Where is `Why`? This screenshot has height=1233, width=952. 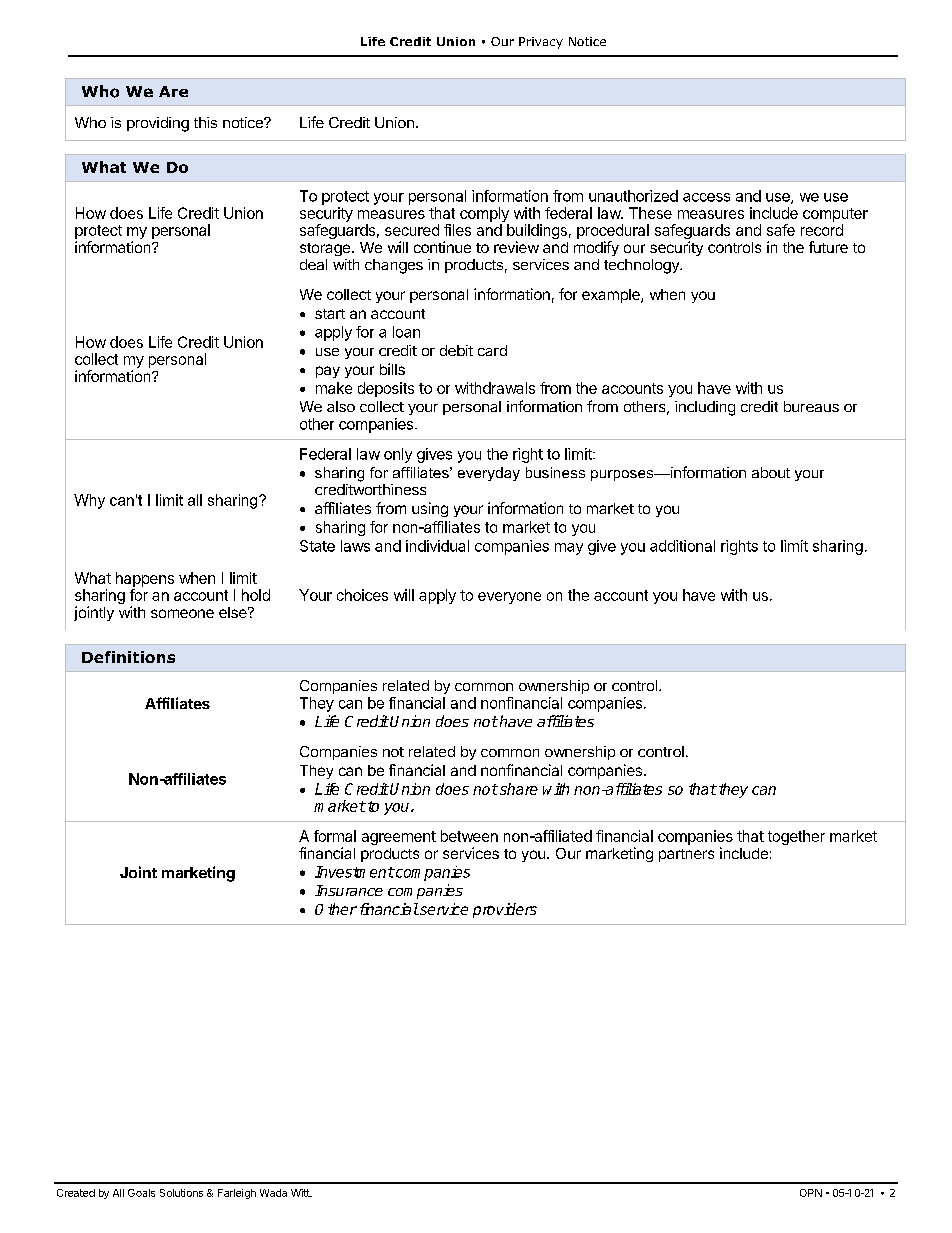
Why is located at coordinates (89, 501).
